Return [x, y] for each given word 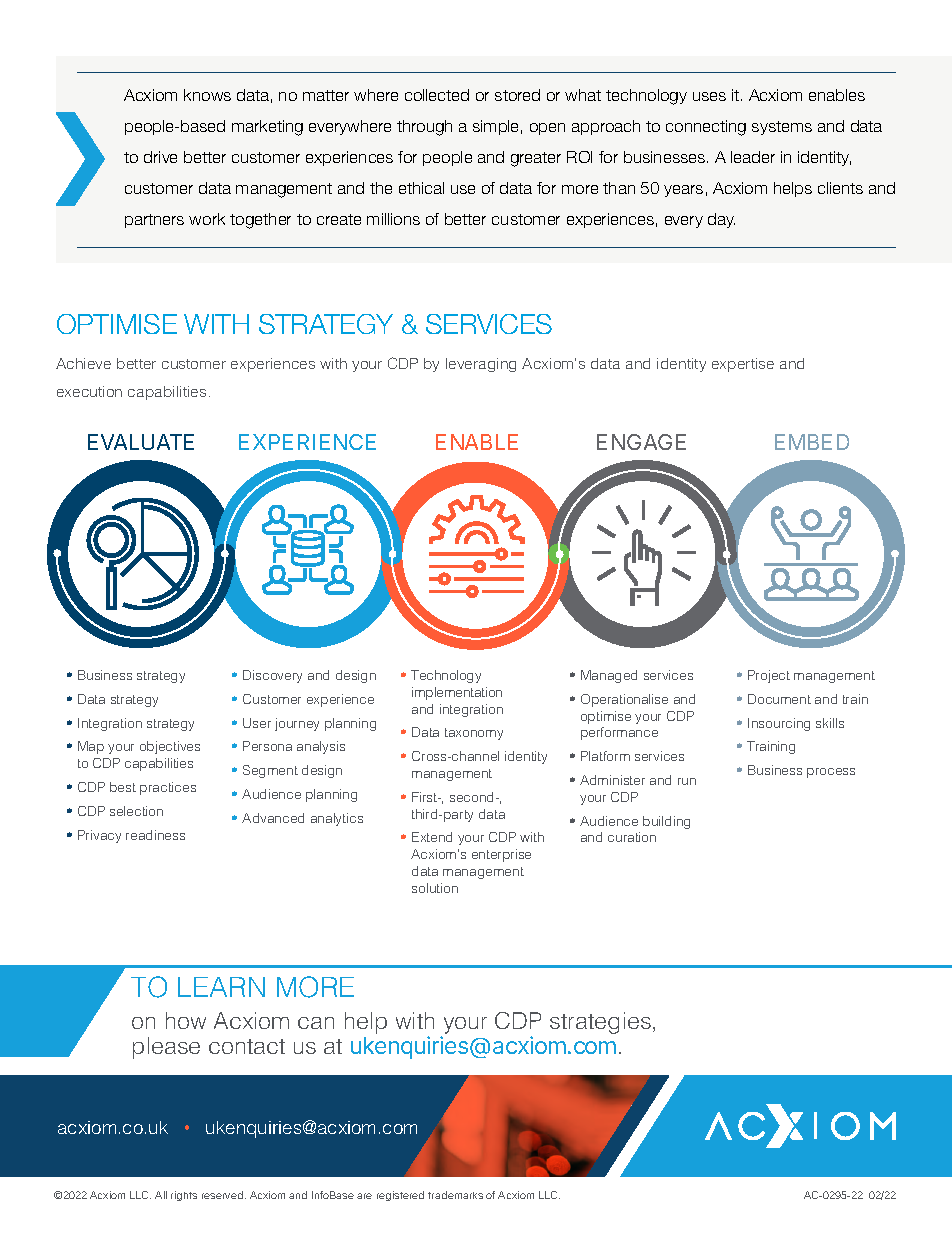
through [424, 128]
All [161, 1195]
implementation [457, 693]
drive [160, 157]
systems [782, 128]
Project [769, 676]
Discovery [272, 676]
